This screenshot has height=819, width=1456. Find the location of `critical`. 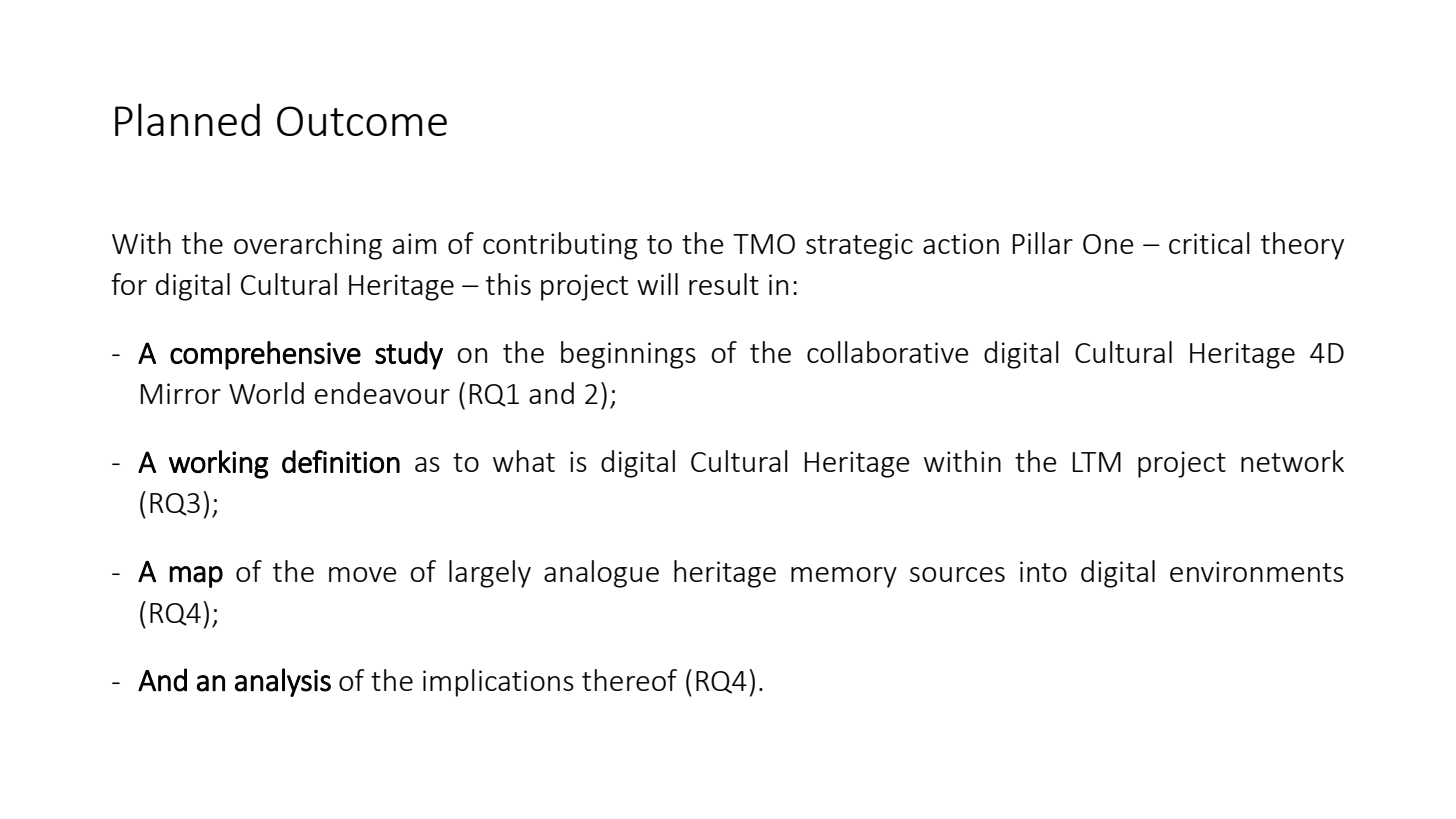

critical is located at coordinates (1209, 243).
